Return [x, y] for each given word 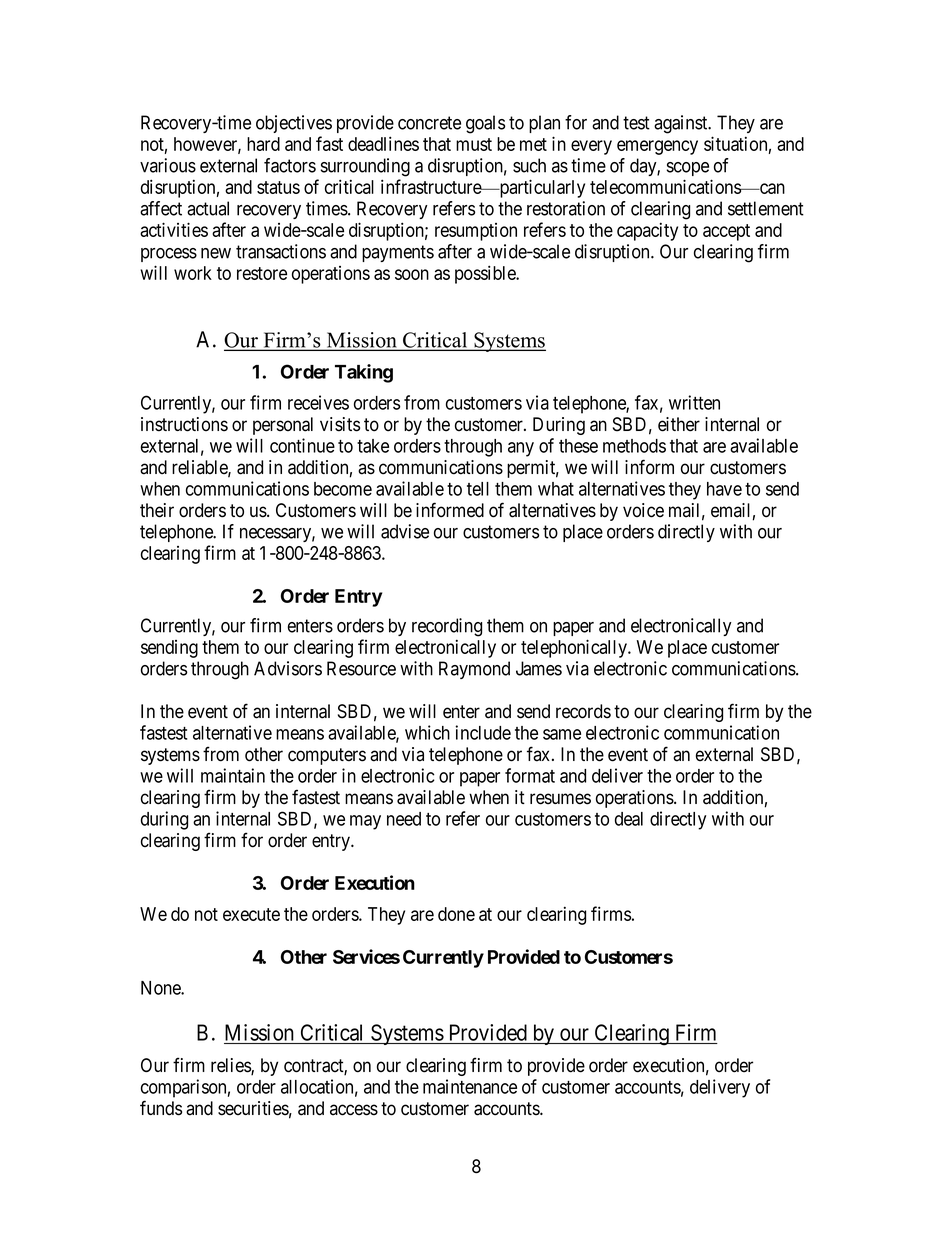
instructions [184, 424]
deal [629, 819]
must [474, 144]
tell [478, 489]
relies [231, 1066]
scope [688, 169]
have [724, 489]
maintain [233, 775]
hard [263, 144]
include [483, 732]
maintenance [470, 1086]
